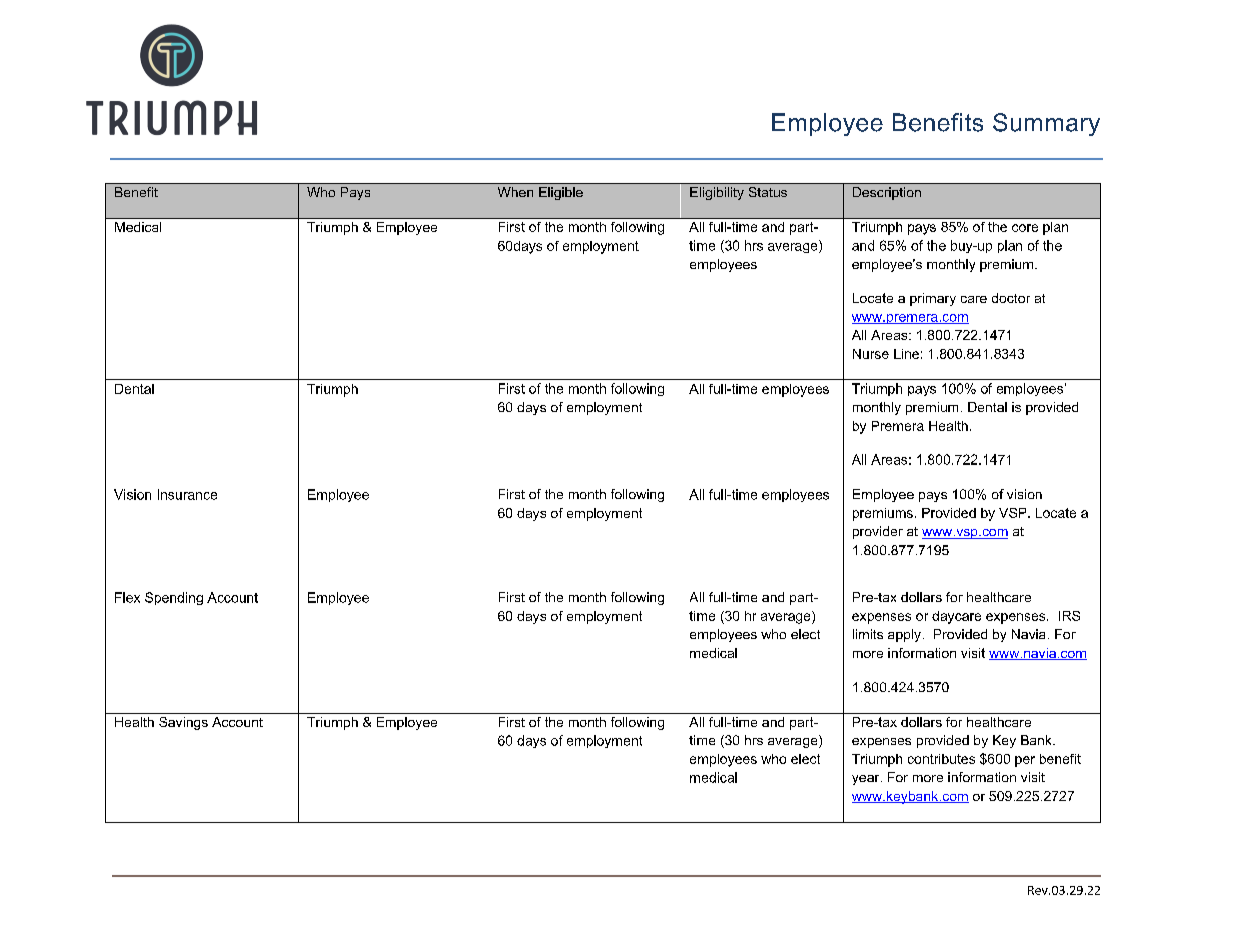 The height and width of the image is (952, 1233). Describe the element at coordinates (871, 354) in the image. I see `Nurse` at that location.
